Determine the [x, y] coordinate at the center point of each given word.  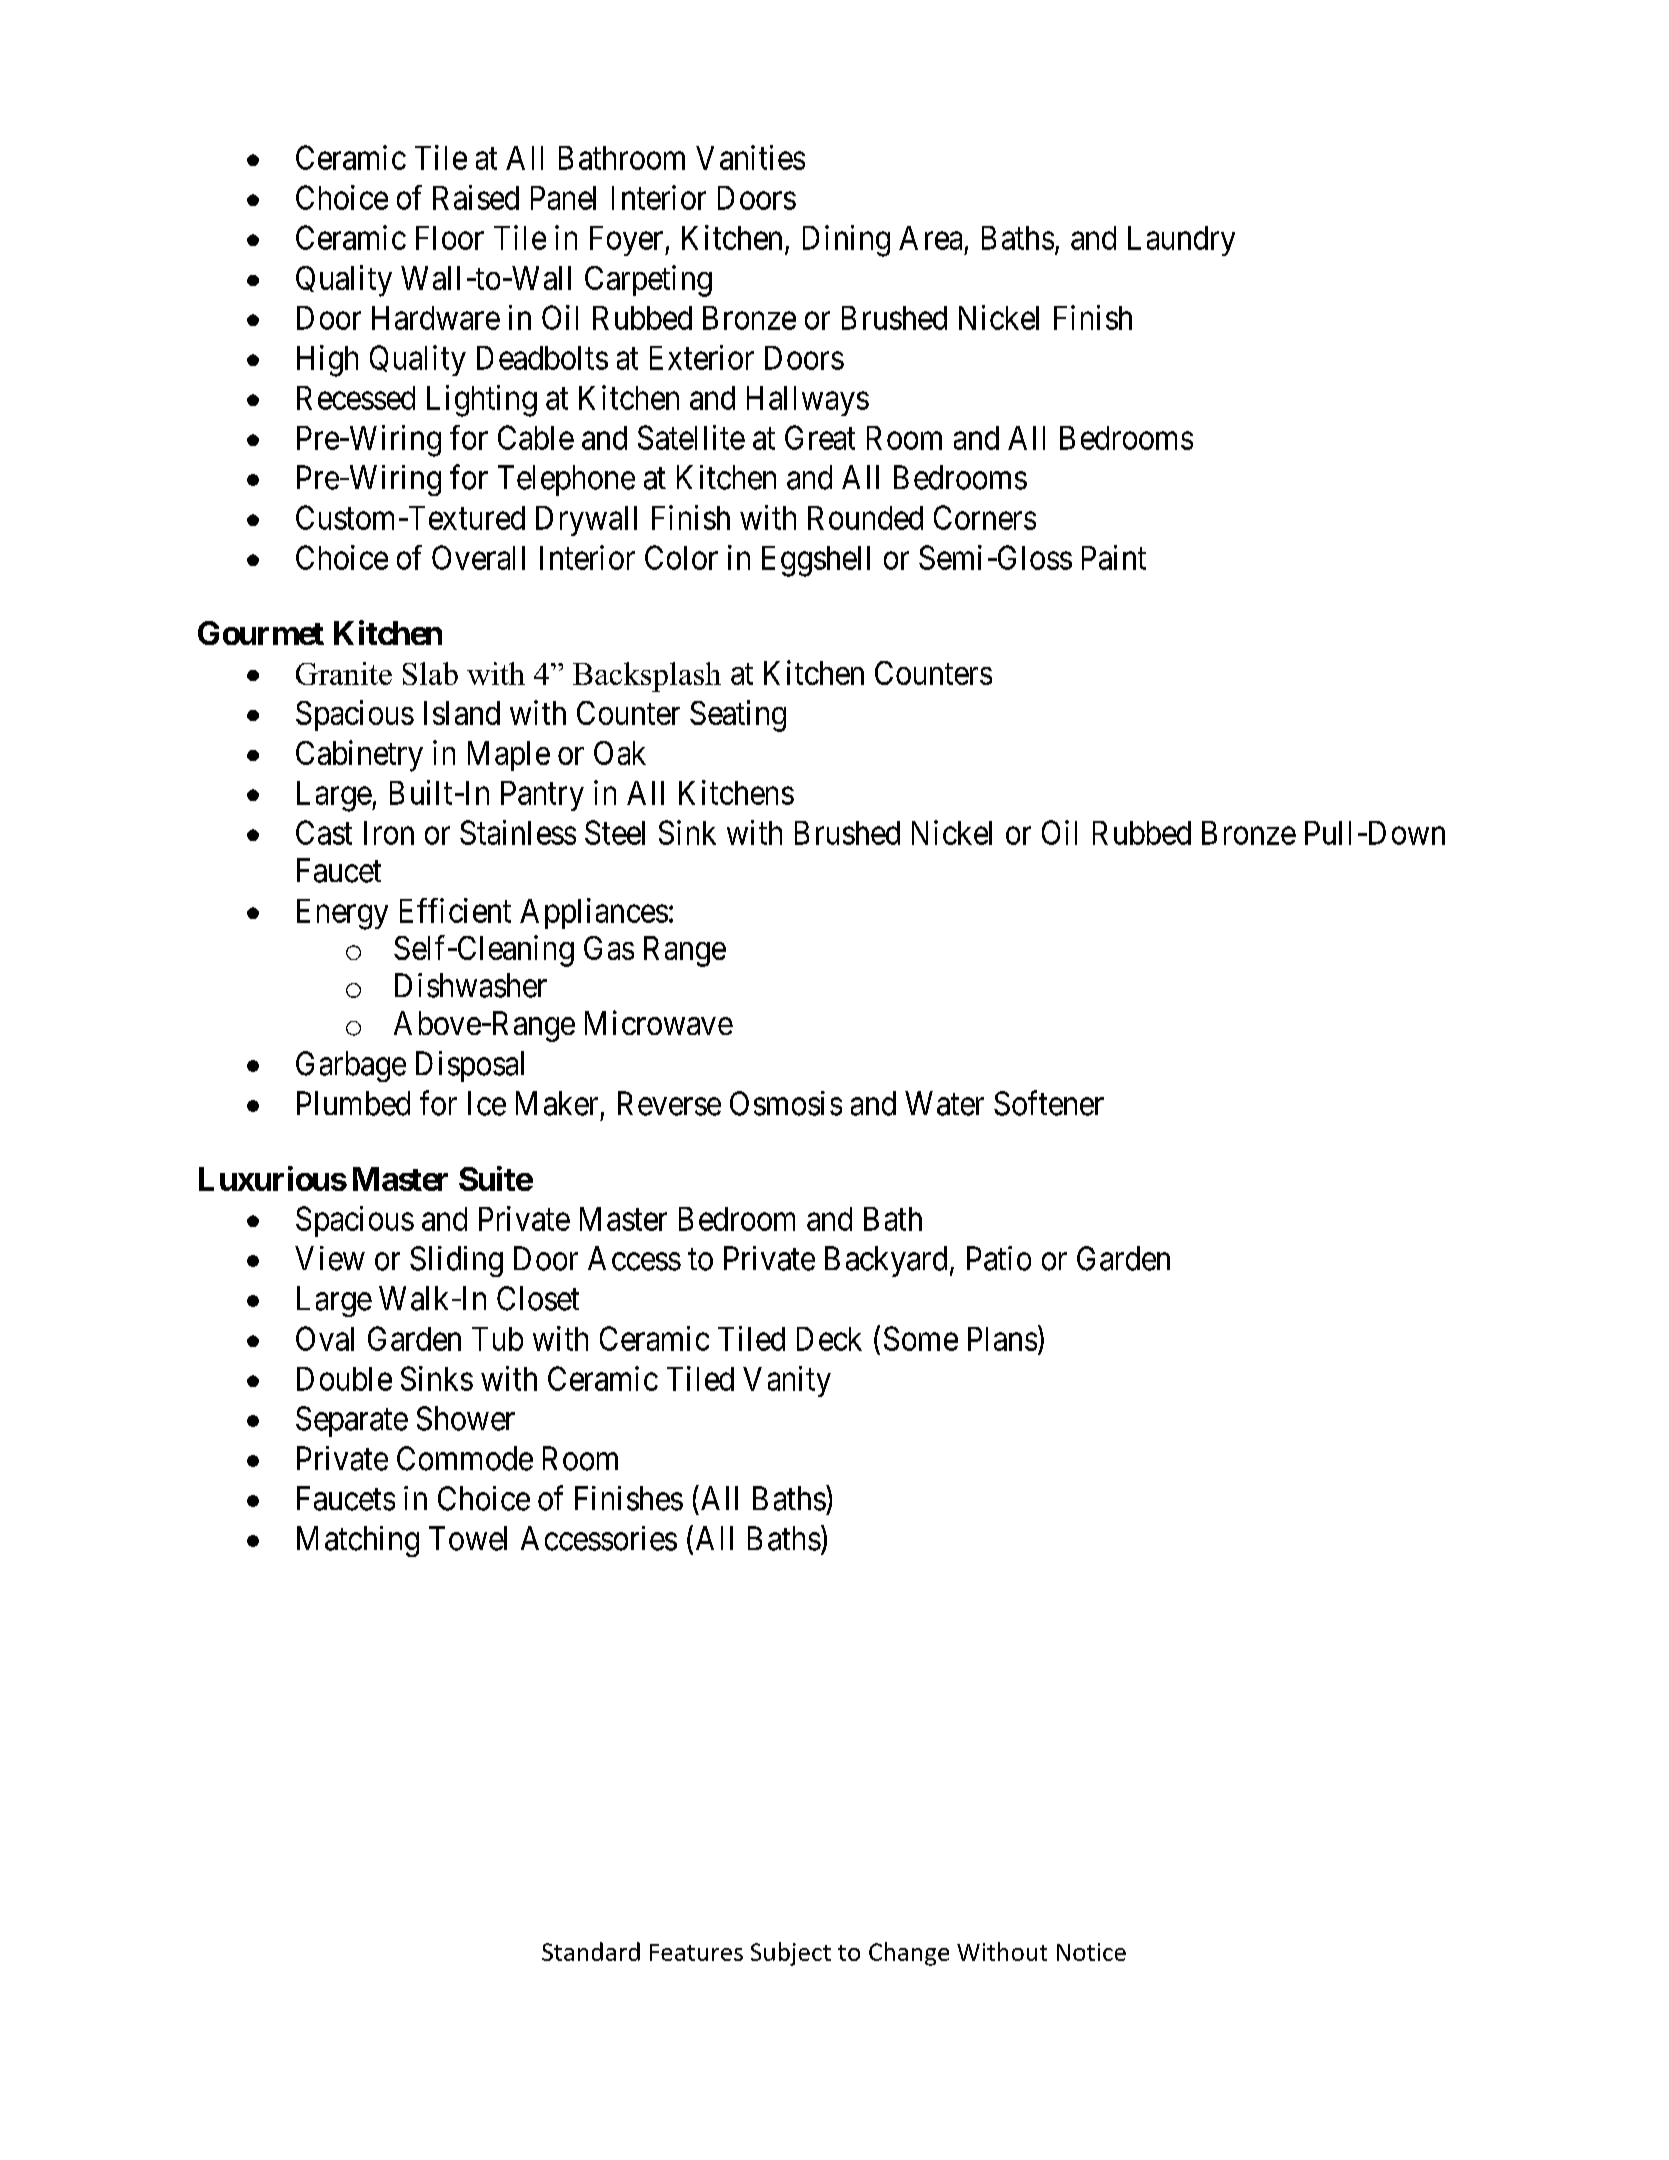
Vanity [787, 1381]
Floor [450, 238]
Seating [738, 716]
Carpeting [648, 281]
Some [921, 1338]
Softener [1049, 1103]
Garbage [351, 1066]
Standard [591, 1951]
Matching [358, 1541]
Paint [1114, 557]
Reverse [669, 1103]
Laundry [1181, 241]
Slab [430, 673]
